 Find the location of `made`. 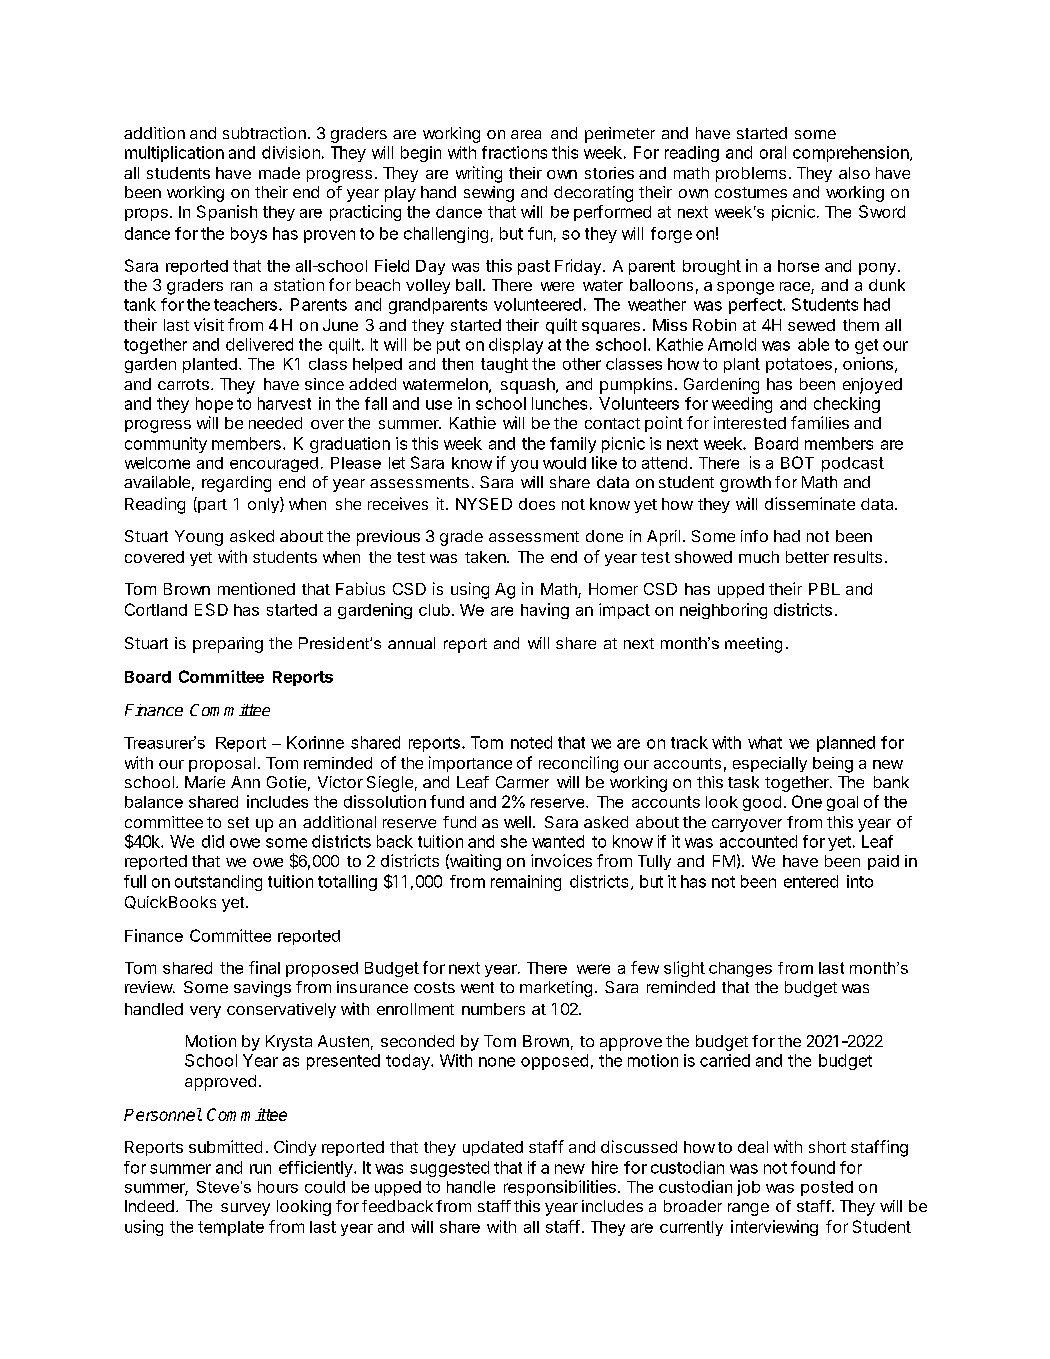

made is located at coordinates (279, 173).
